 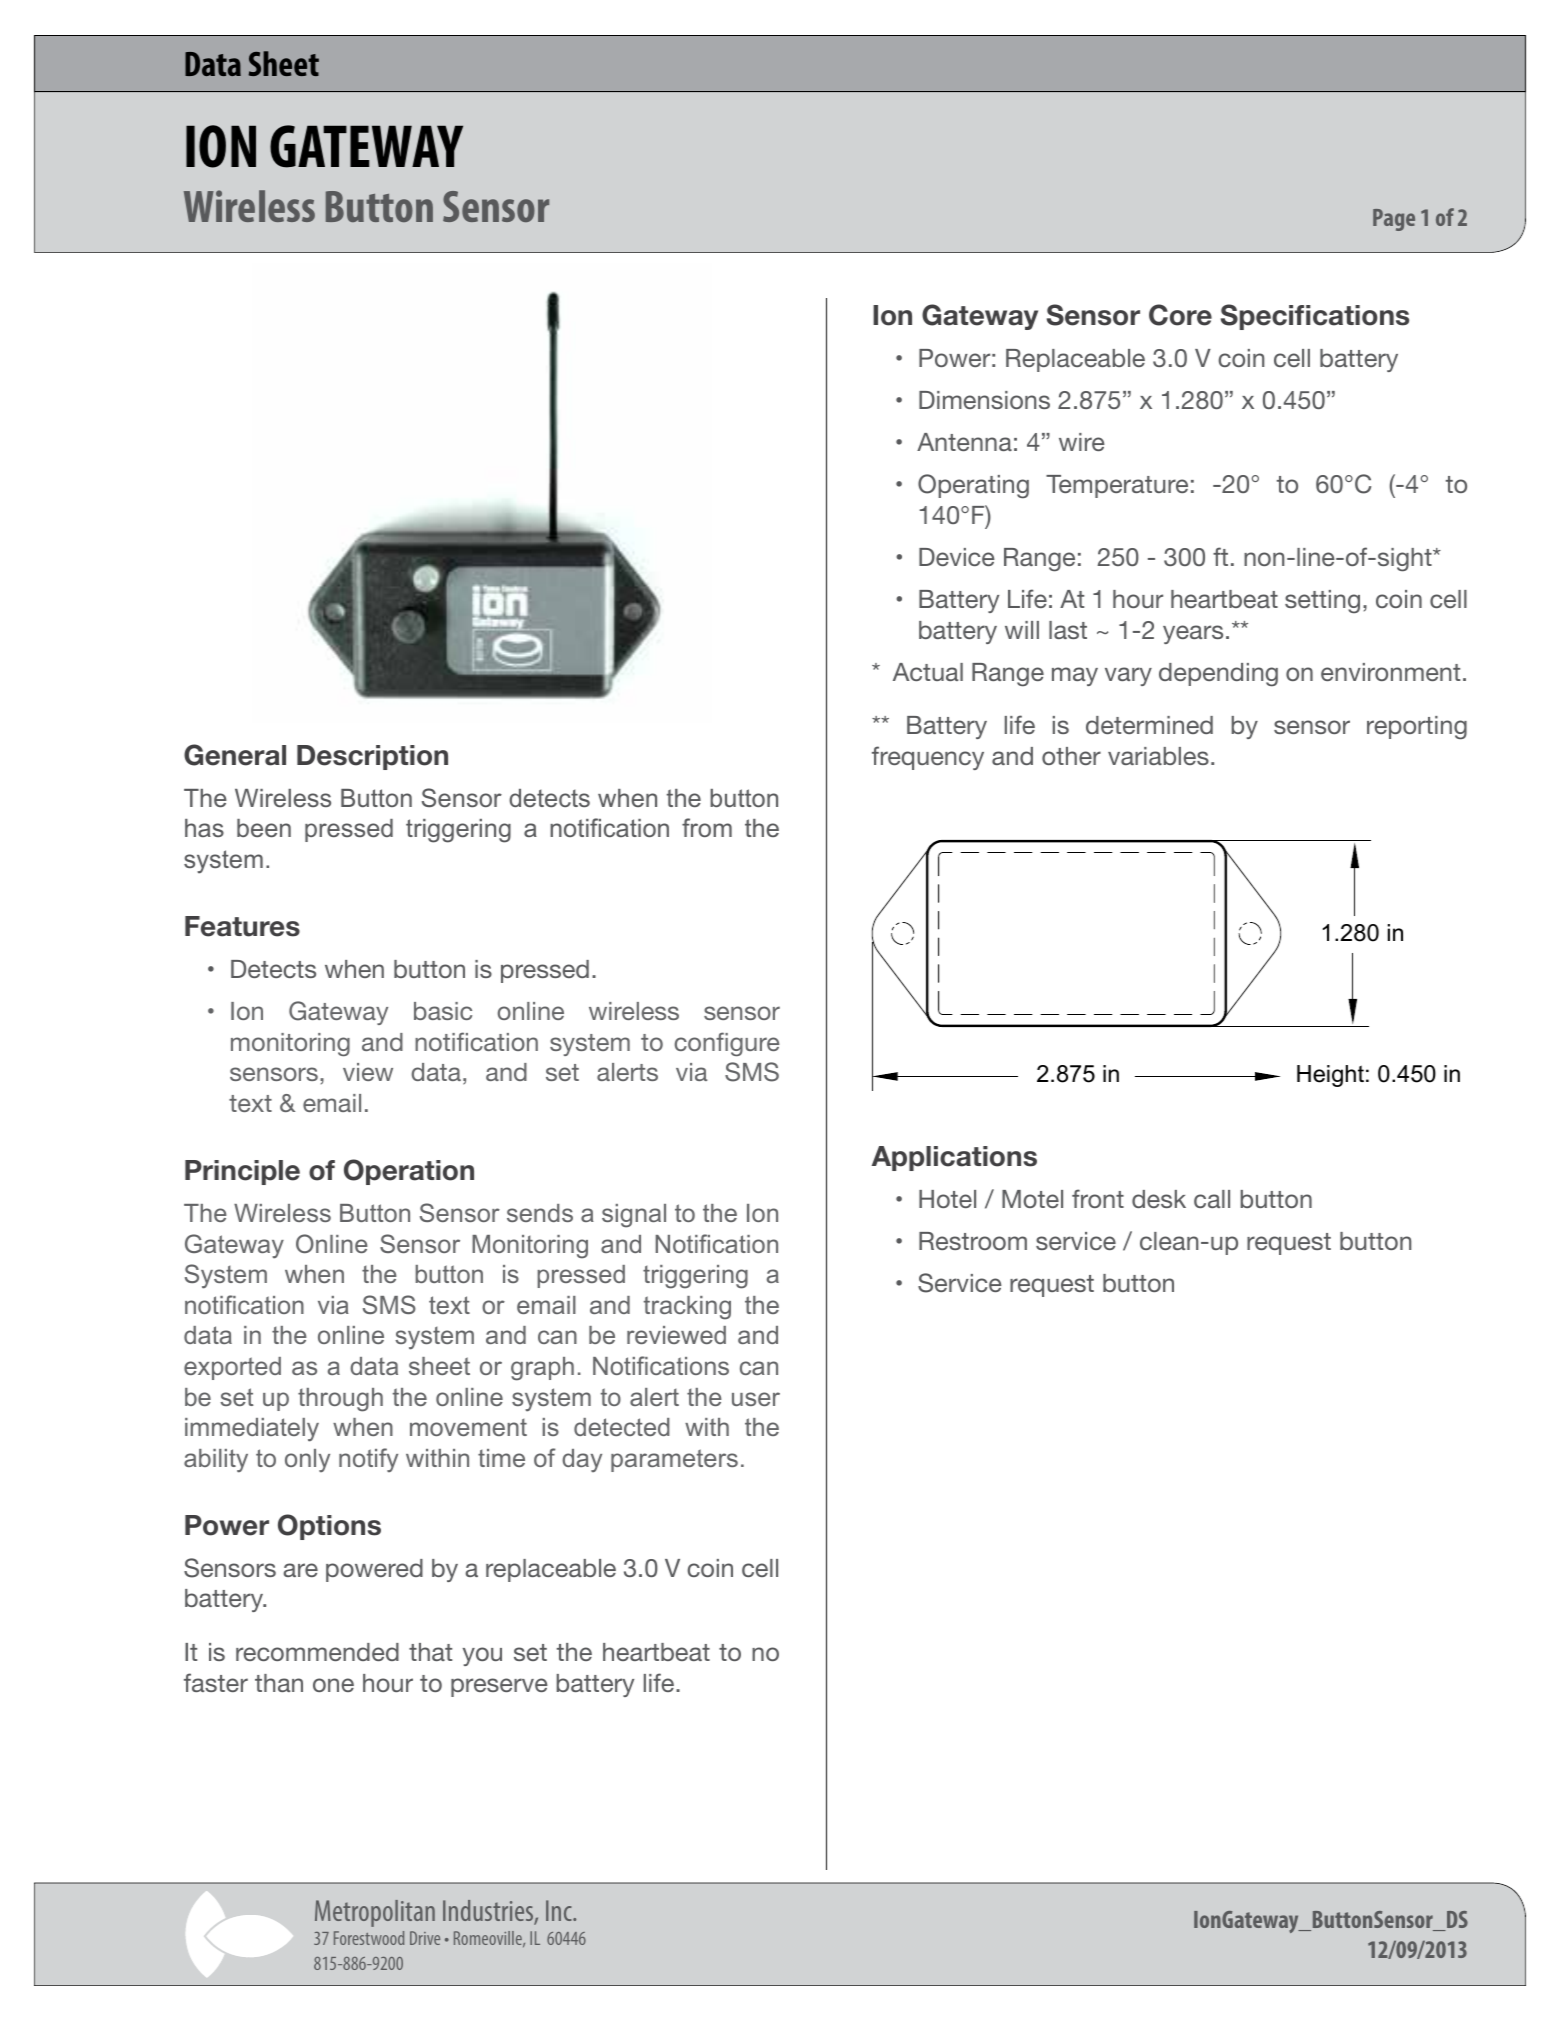 I want to click on Antenna, so click(x=964, y=442).
